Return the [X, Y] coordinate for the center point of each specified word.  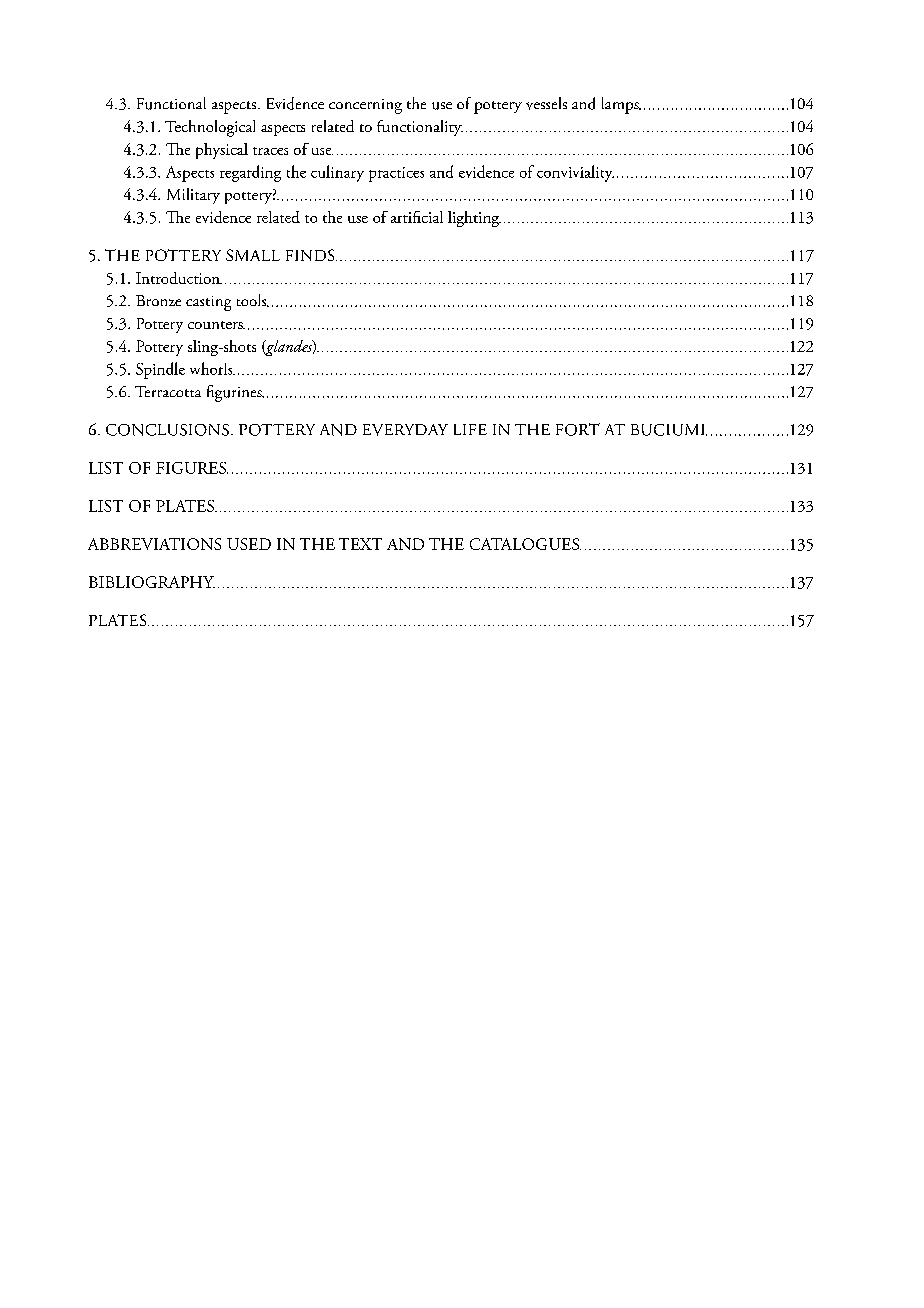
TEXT [360, 544]
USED [249, 544]
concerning [365, 106]
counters [216, 325]
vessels [546, 103]
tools [253, 300]
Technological [210, 128]
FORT [578, 429]
